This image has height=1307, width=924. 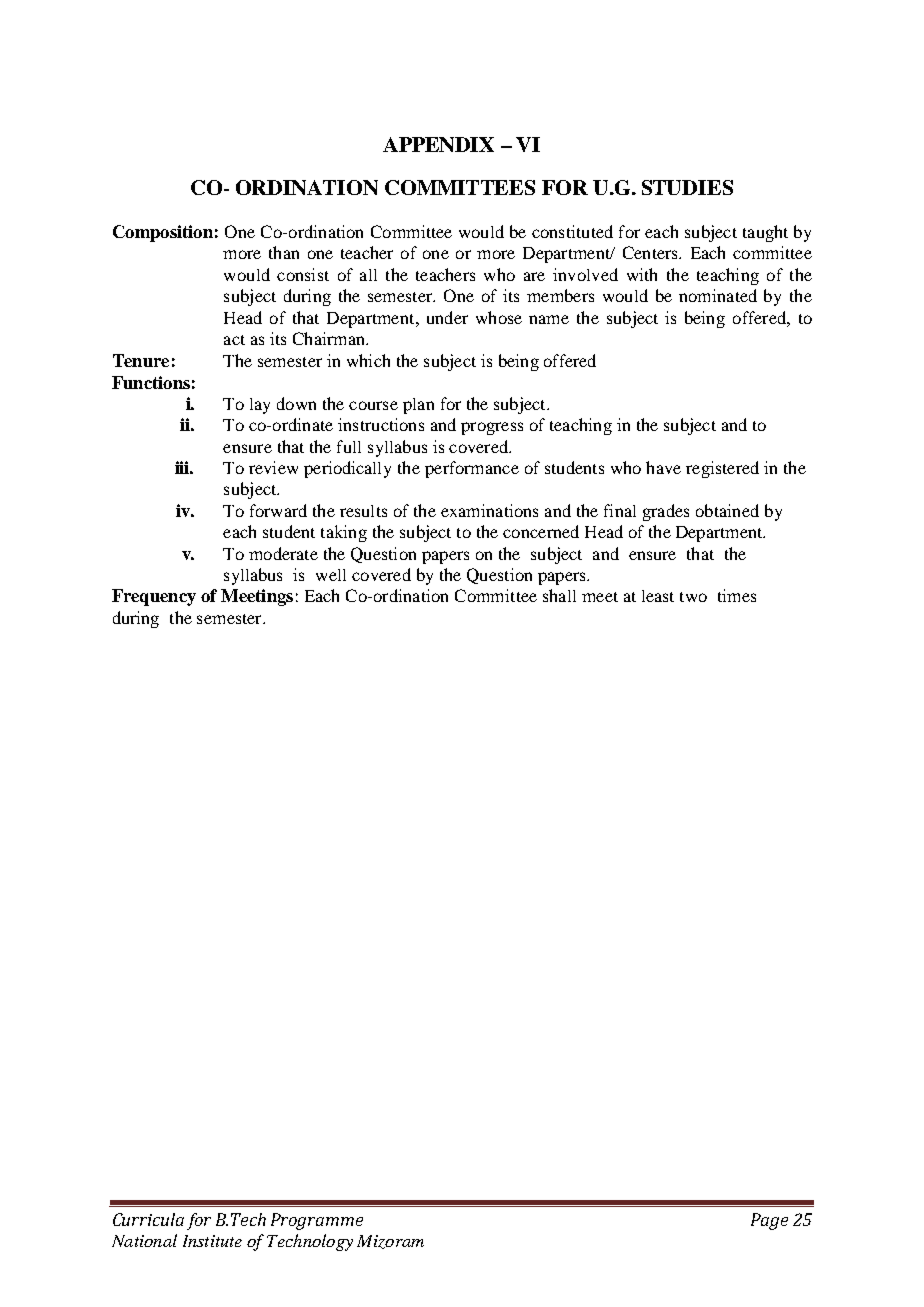 I want to click on Institute, so click(x=212, y=1241).
